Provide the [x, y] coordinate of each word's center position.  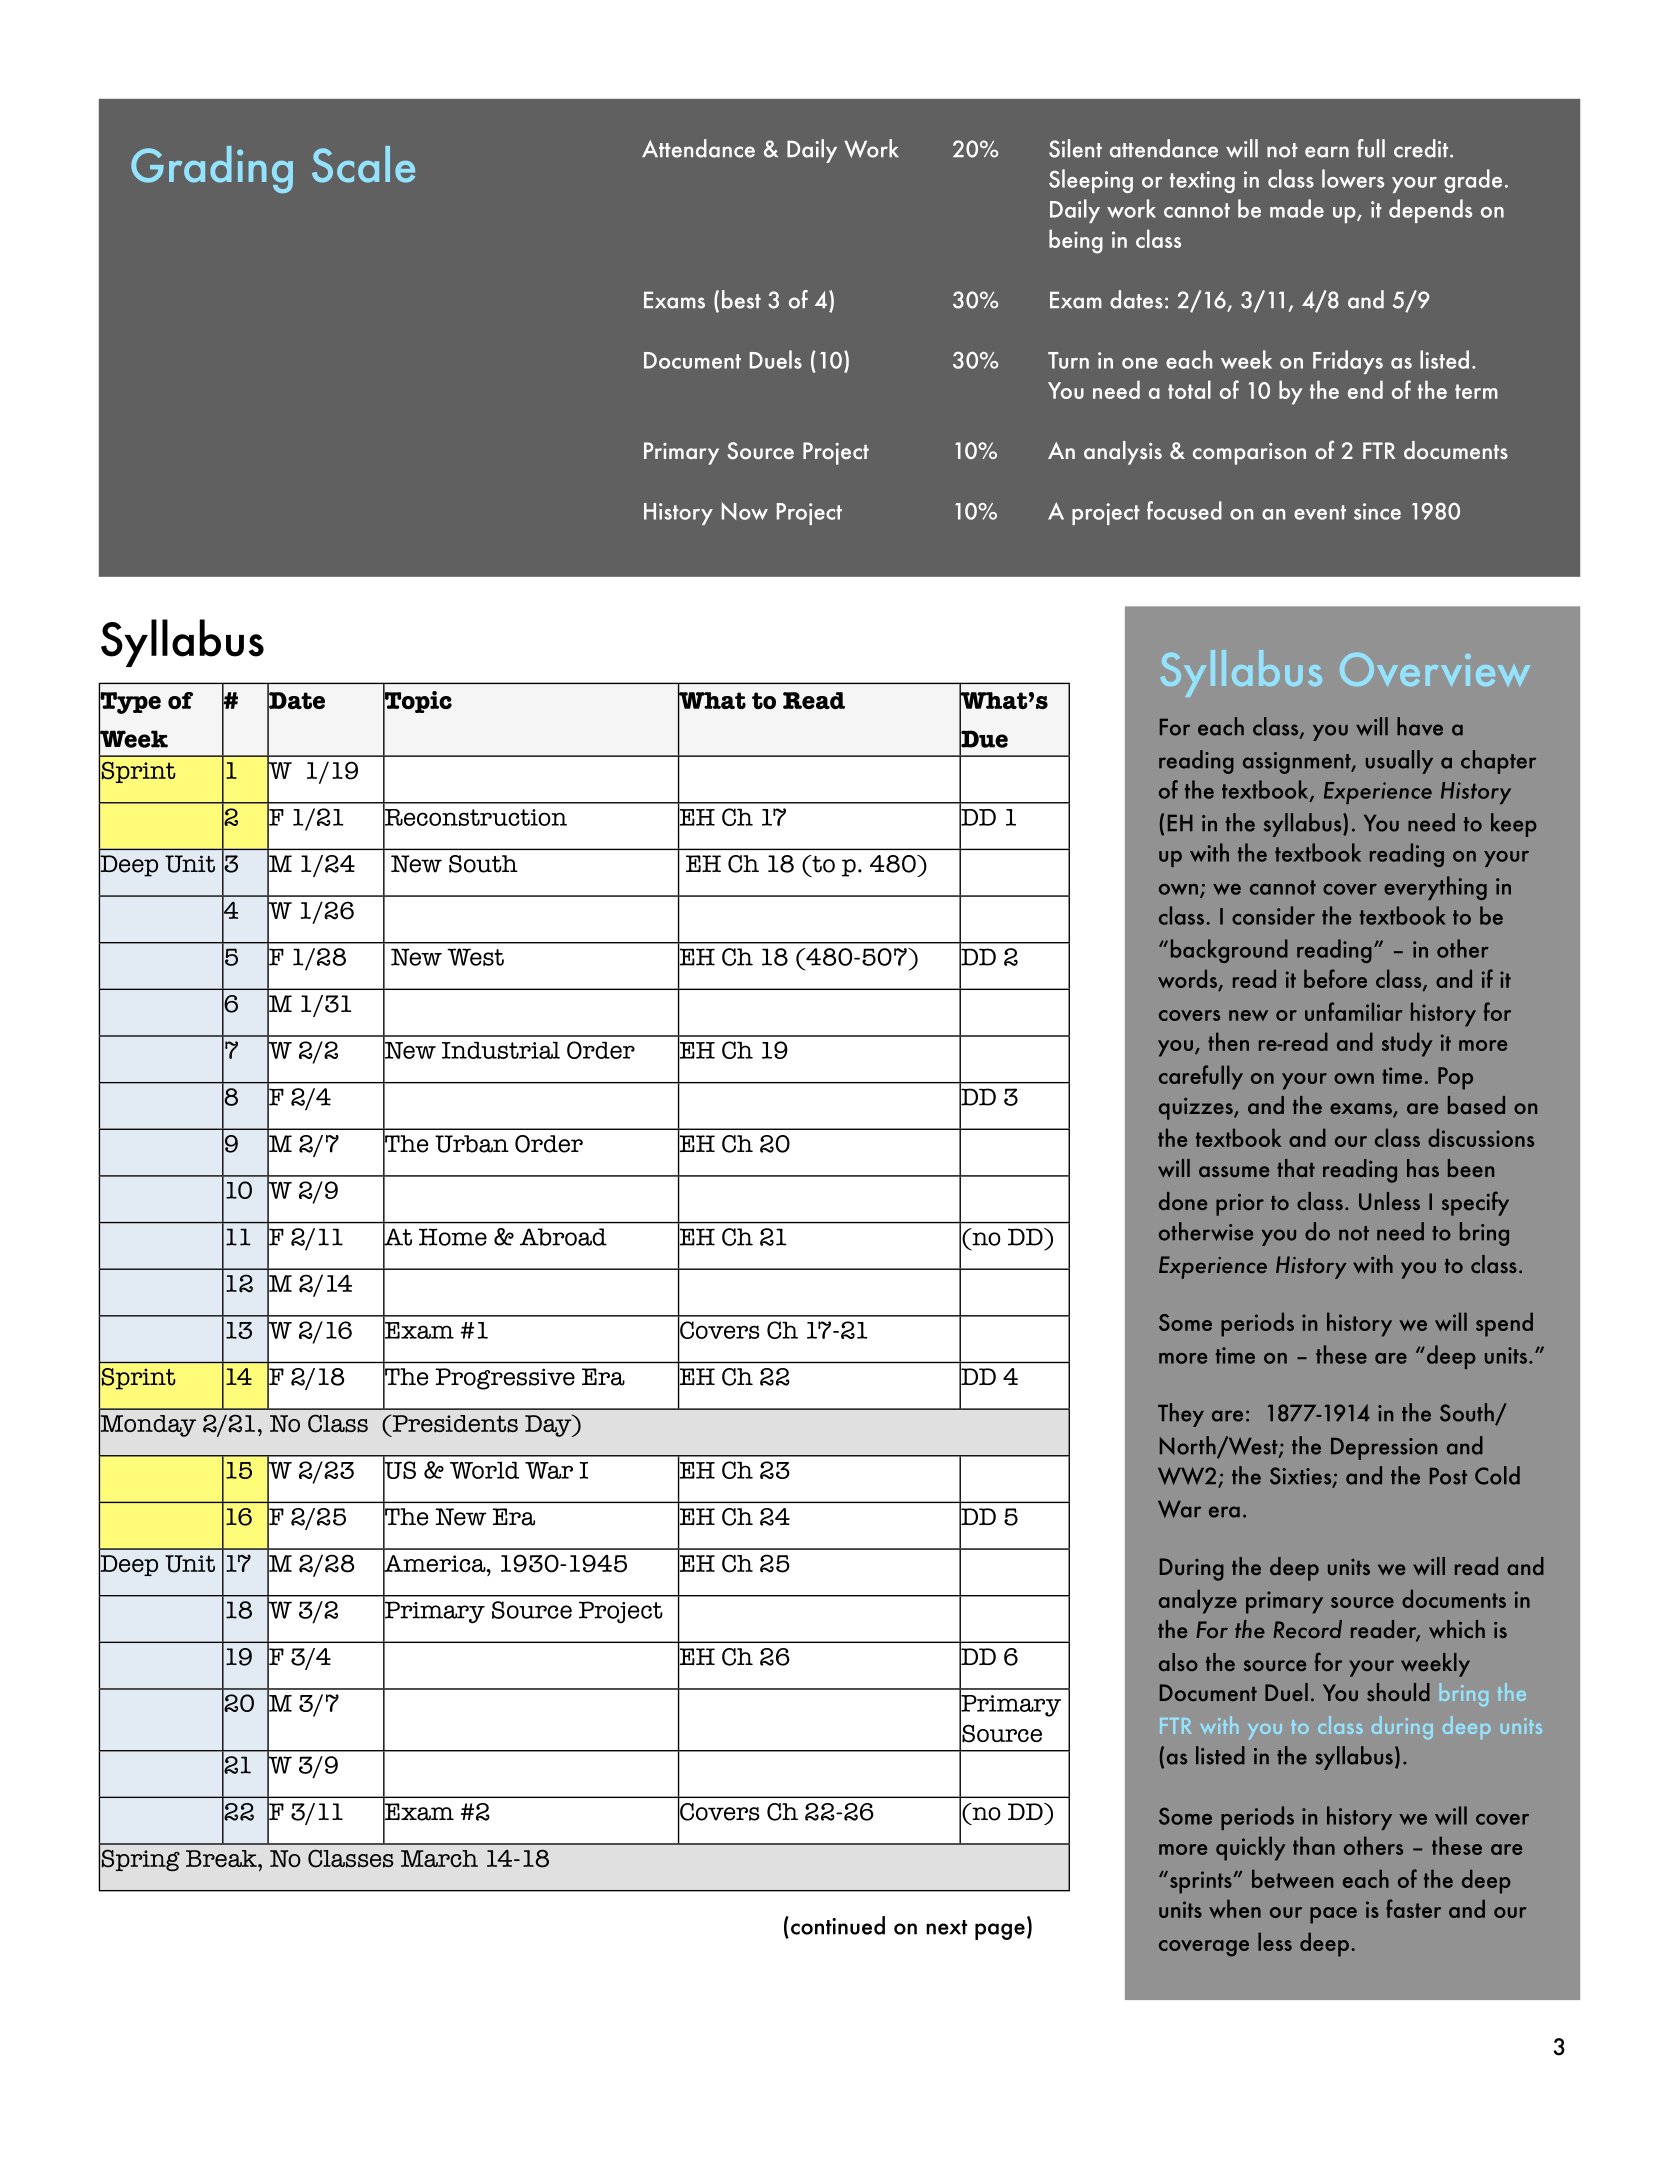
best [741, 299]
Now [745, 511]
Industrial [501, 1050]
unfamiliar [1353, 1011]
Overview [1435, 670]
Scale [363, 164]
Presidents [454, 1423]
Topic [417, 702]
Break [222, 1858]
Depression [1384, 1449]
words [1188, 980]
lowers [1353, 178]
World [484, 1470]
